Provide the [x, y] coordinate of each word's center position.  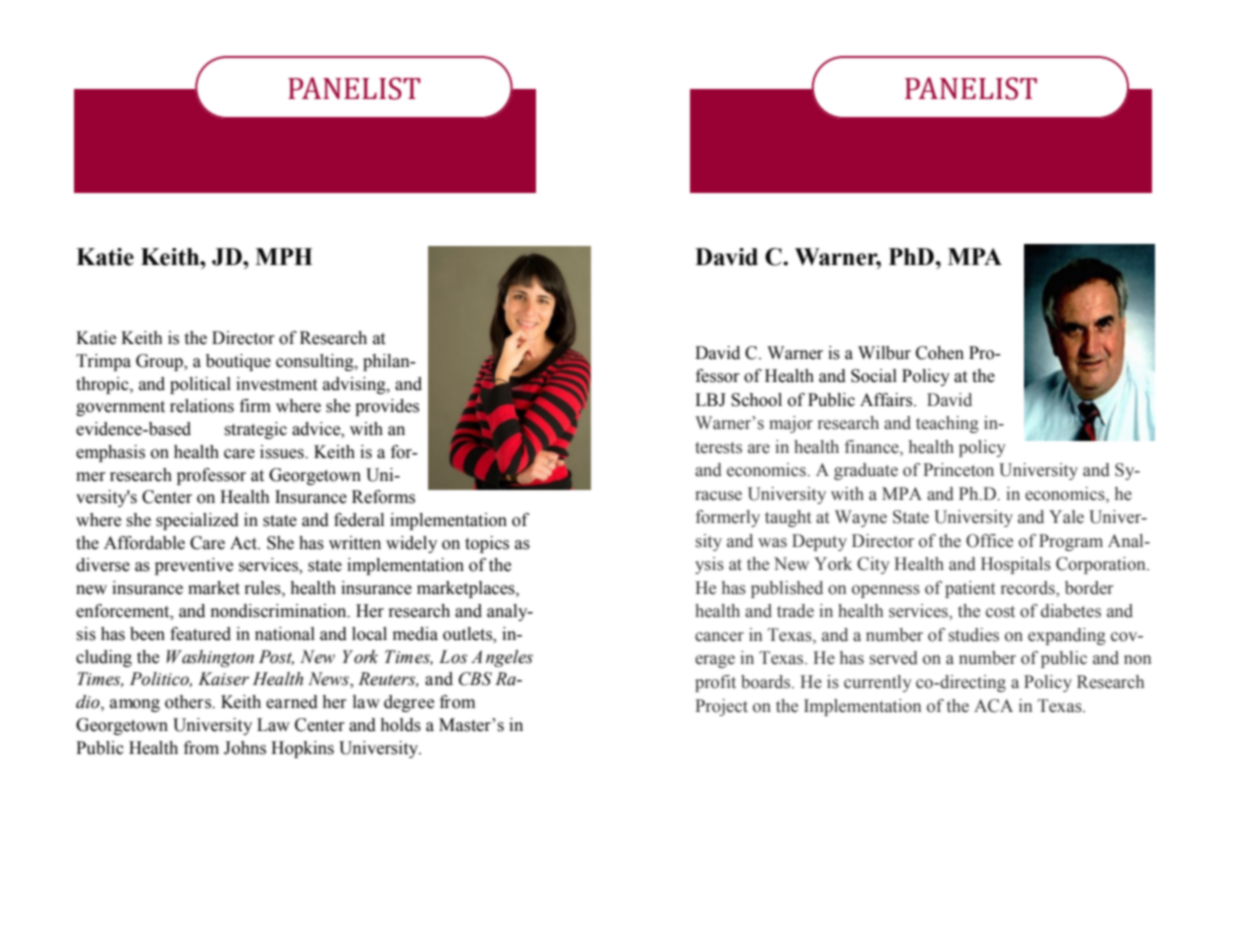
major [791, 424]
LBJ [710, 400]
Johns [245, 748]
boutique [238, 362]
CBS [475, 679]
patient [970, 589]
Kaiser [223, 679]
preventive [194, 566]
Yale [1066, 517]
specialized [197, 521]
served [894, 658]
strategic [255, 430]
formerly [728, 518]
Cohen [940, 353]
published [787, 589]
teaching [947, 424]
